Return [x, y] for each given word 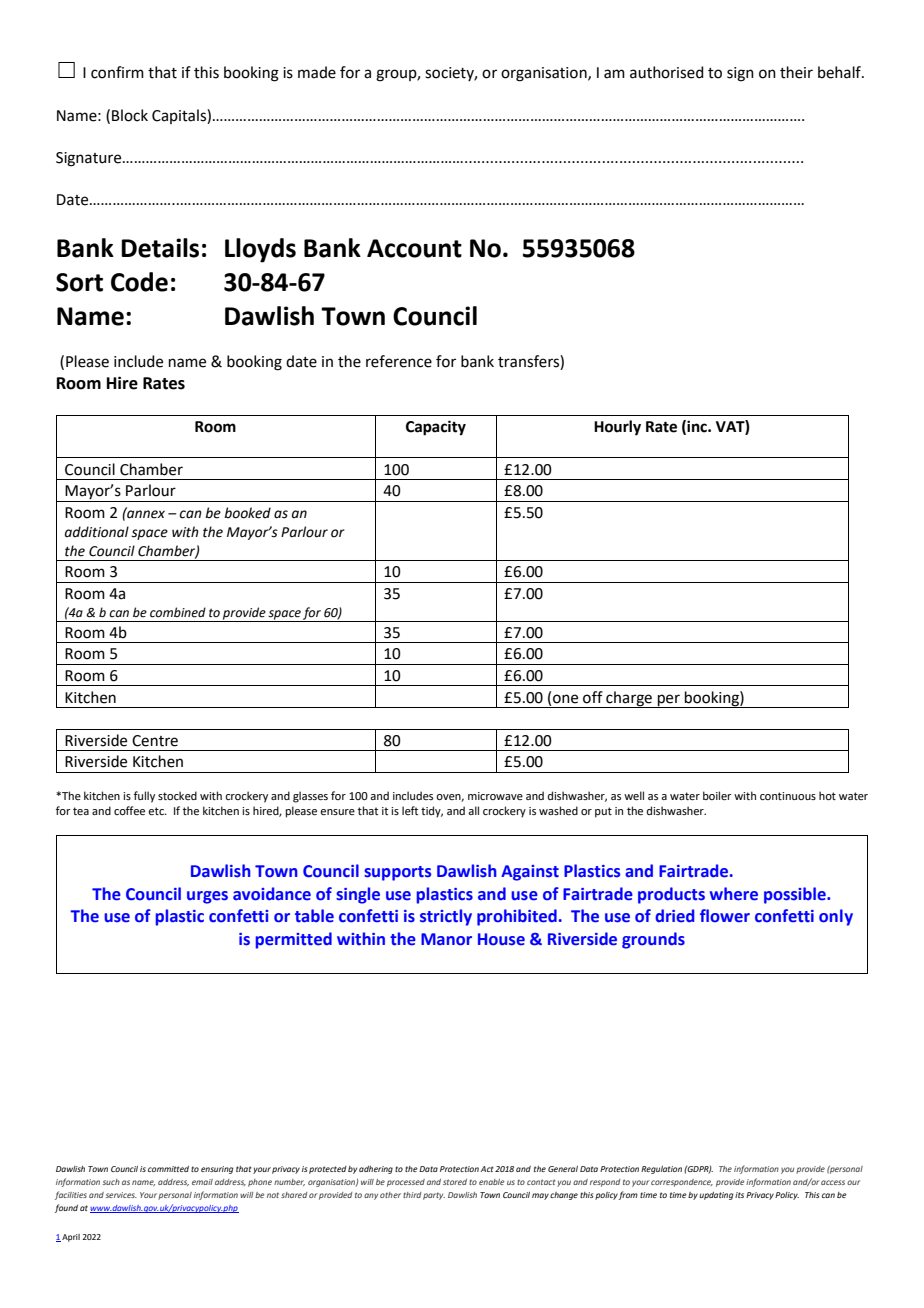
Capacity [436, 428]
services [121, 1195]
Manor [446, 939]
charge [629, 699]
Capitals [180, 116]
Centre [155, 741]
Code [139, 282]
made [317, 72]
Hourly [617, 428]
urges [207, 897]
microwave [495, 796]
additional [97, 532]
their [796, 72]
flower [725, 916]
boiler [717, 795]
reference [399, 361]
